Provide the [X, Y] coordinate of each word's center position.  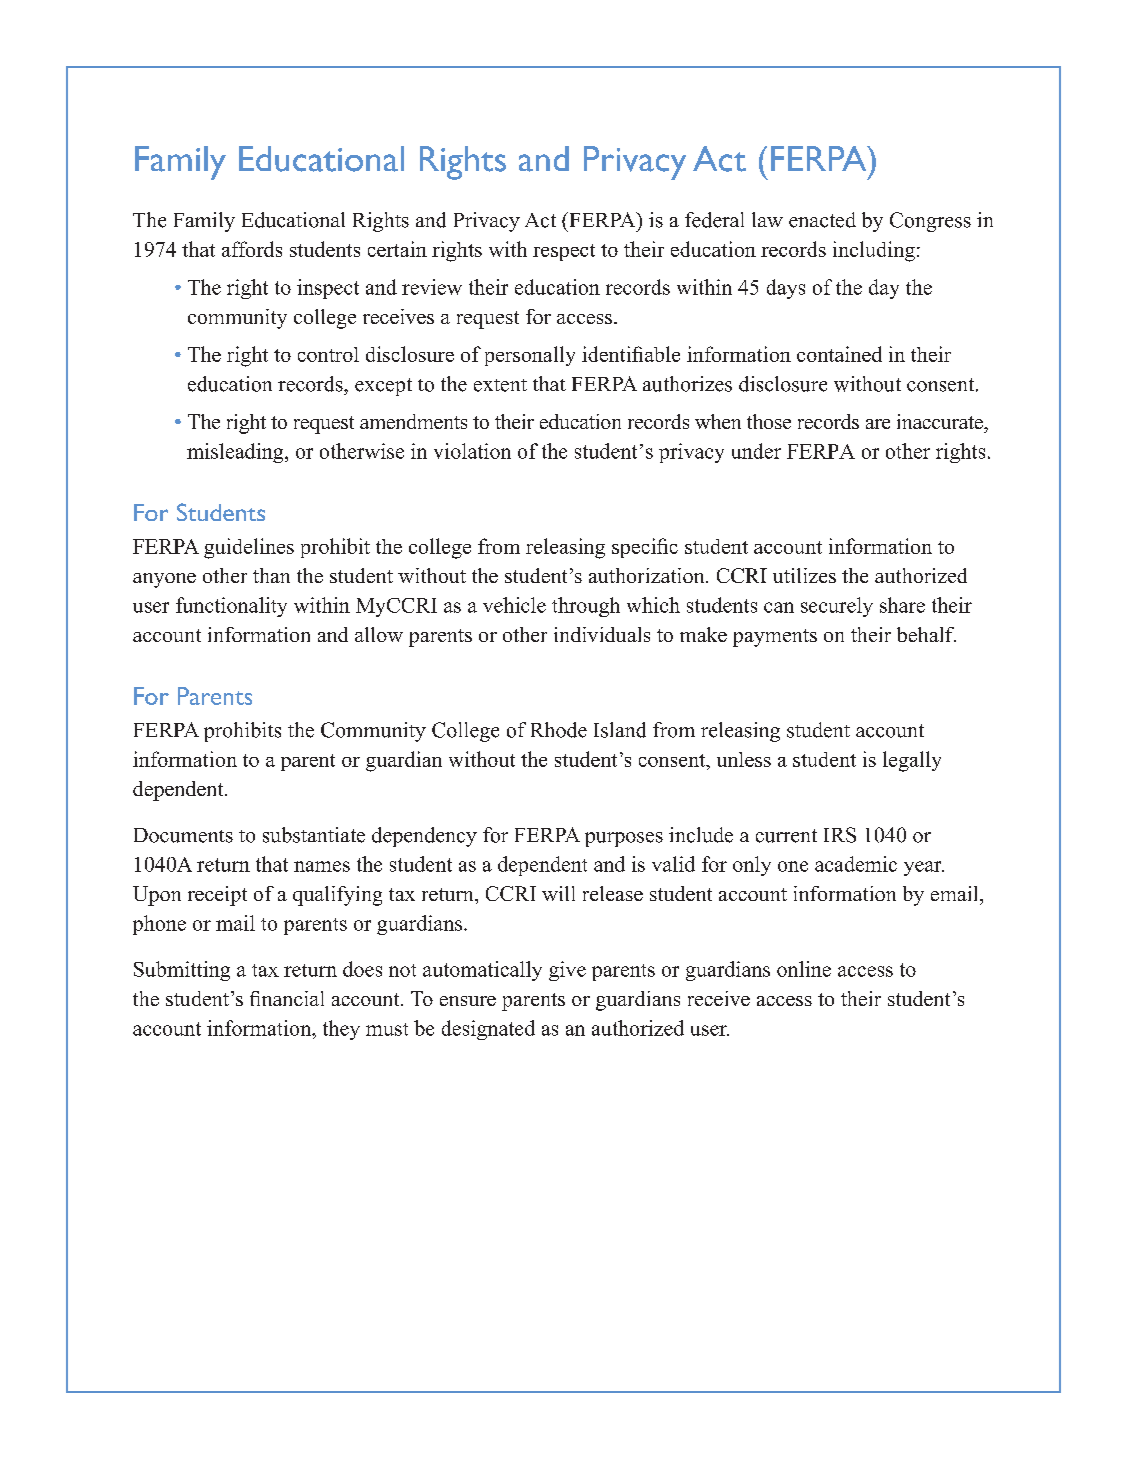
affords [252, 249]
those [769, 421]
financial [287, 998]
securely [837, 607]
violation [472, 451]
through [586, 607]
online [804, 969]
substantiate [314, 835]
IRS [840, 835]
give [567, 971]
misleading [236, 453]
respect [564, 252]
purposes [624, 839]
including [874, 251]
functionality [231, 607]
